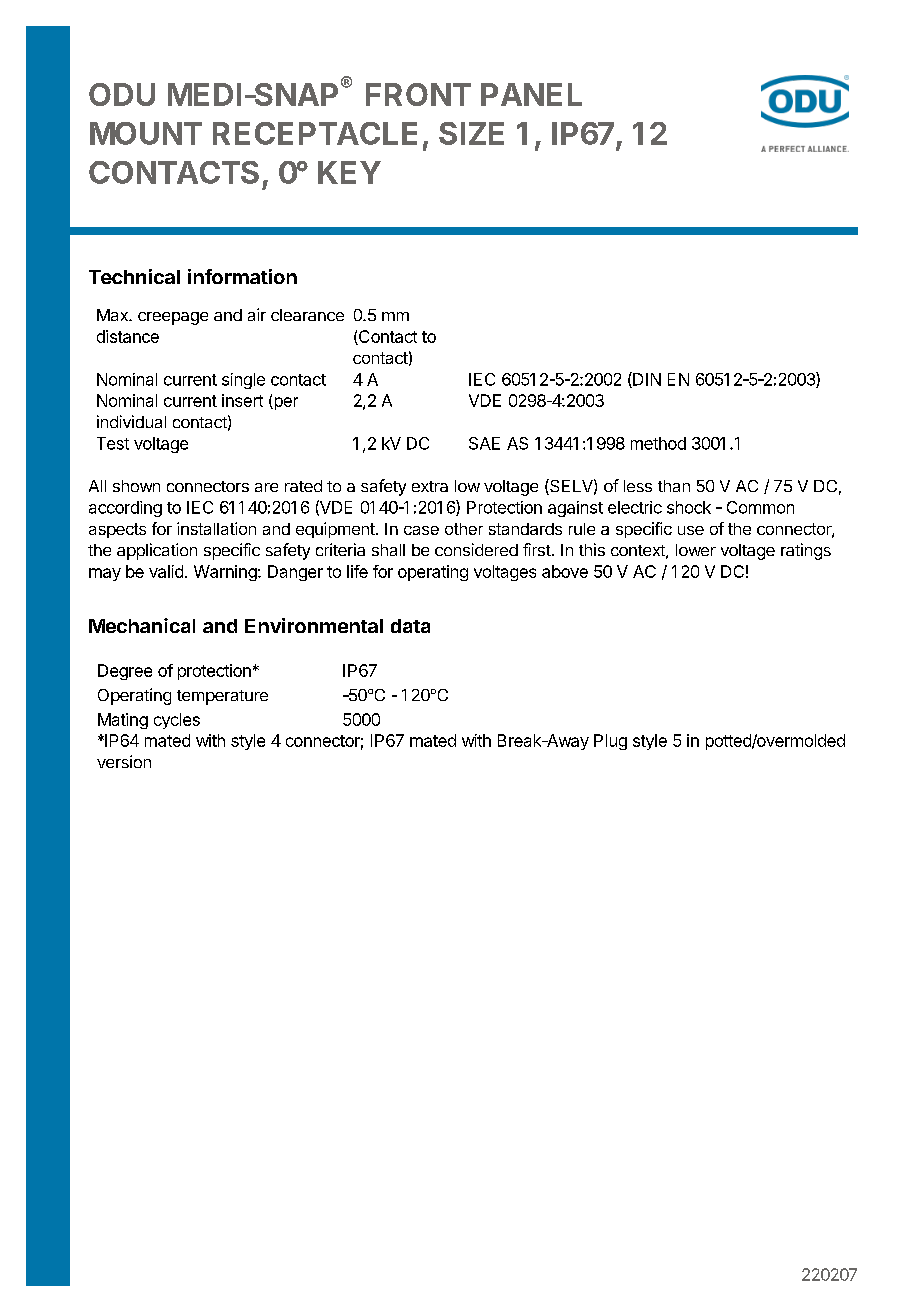 The height and width of the document is (1308, 924). I want to click on PANEL, so click(531, 94).
